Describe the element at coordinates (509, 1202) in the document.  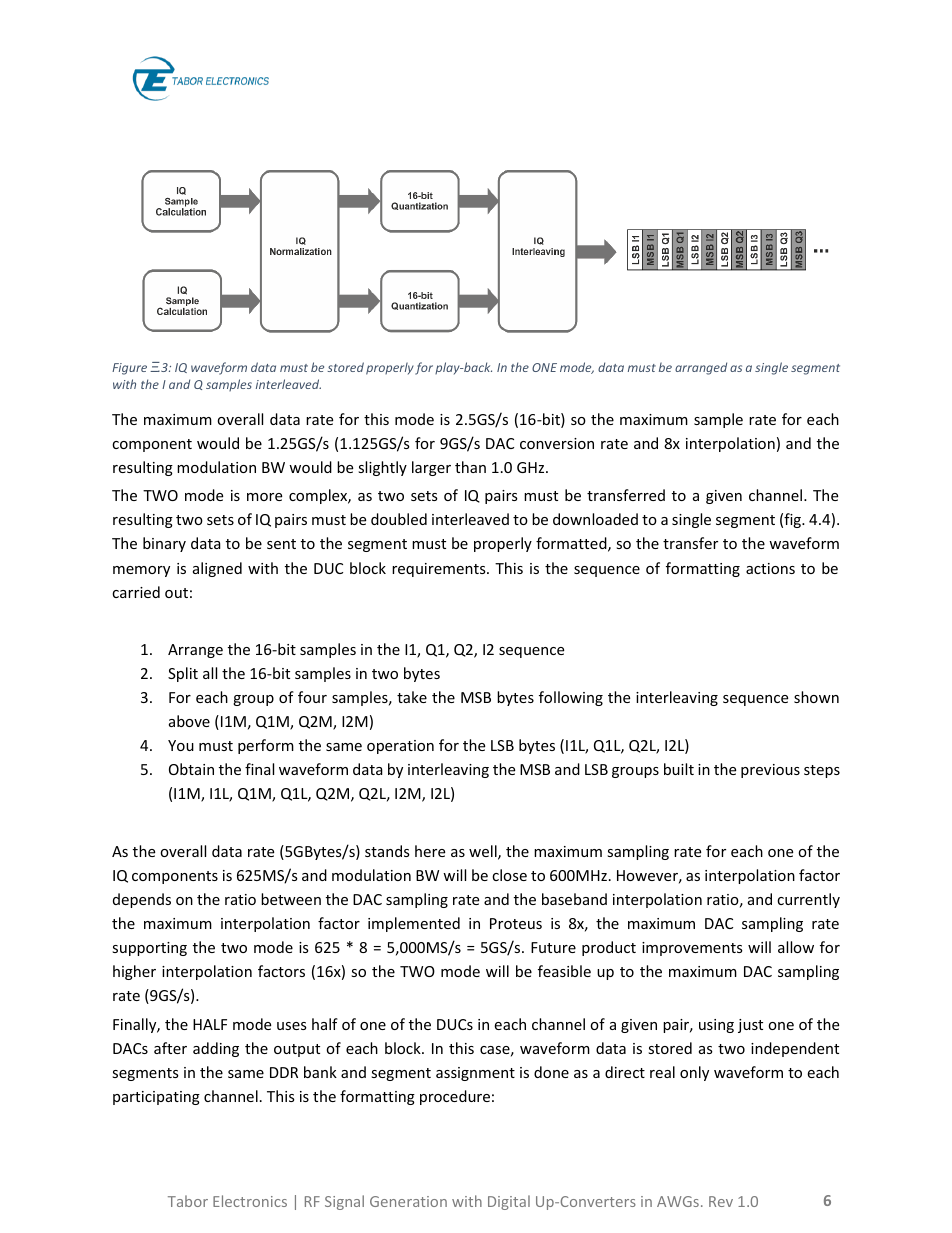
I see `Digital` at that location.
